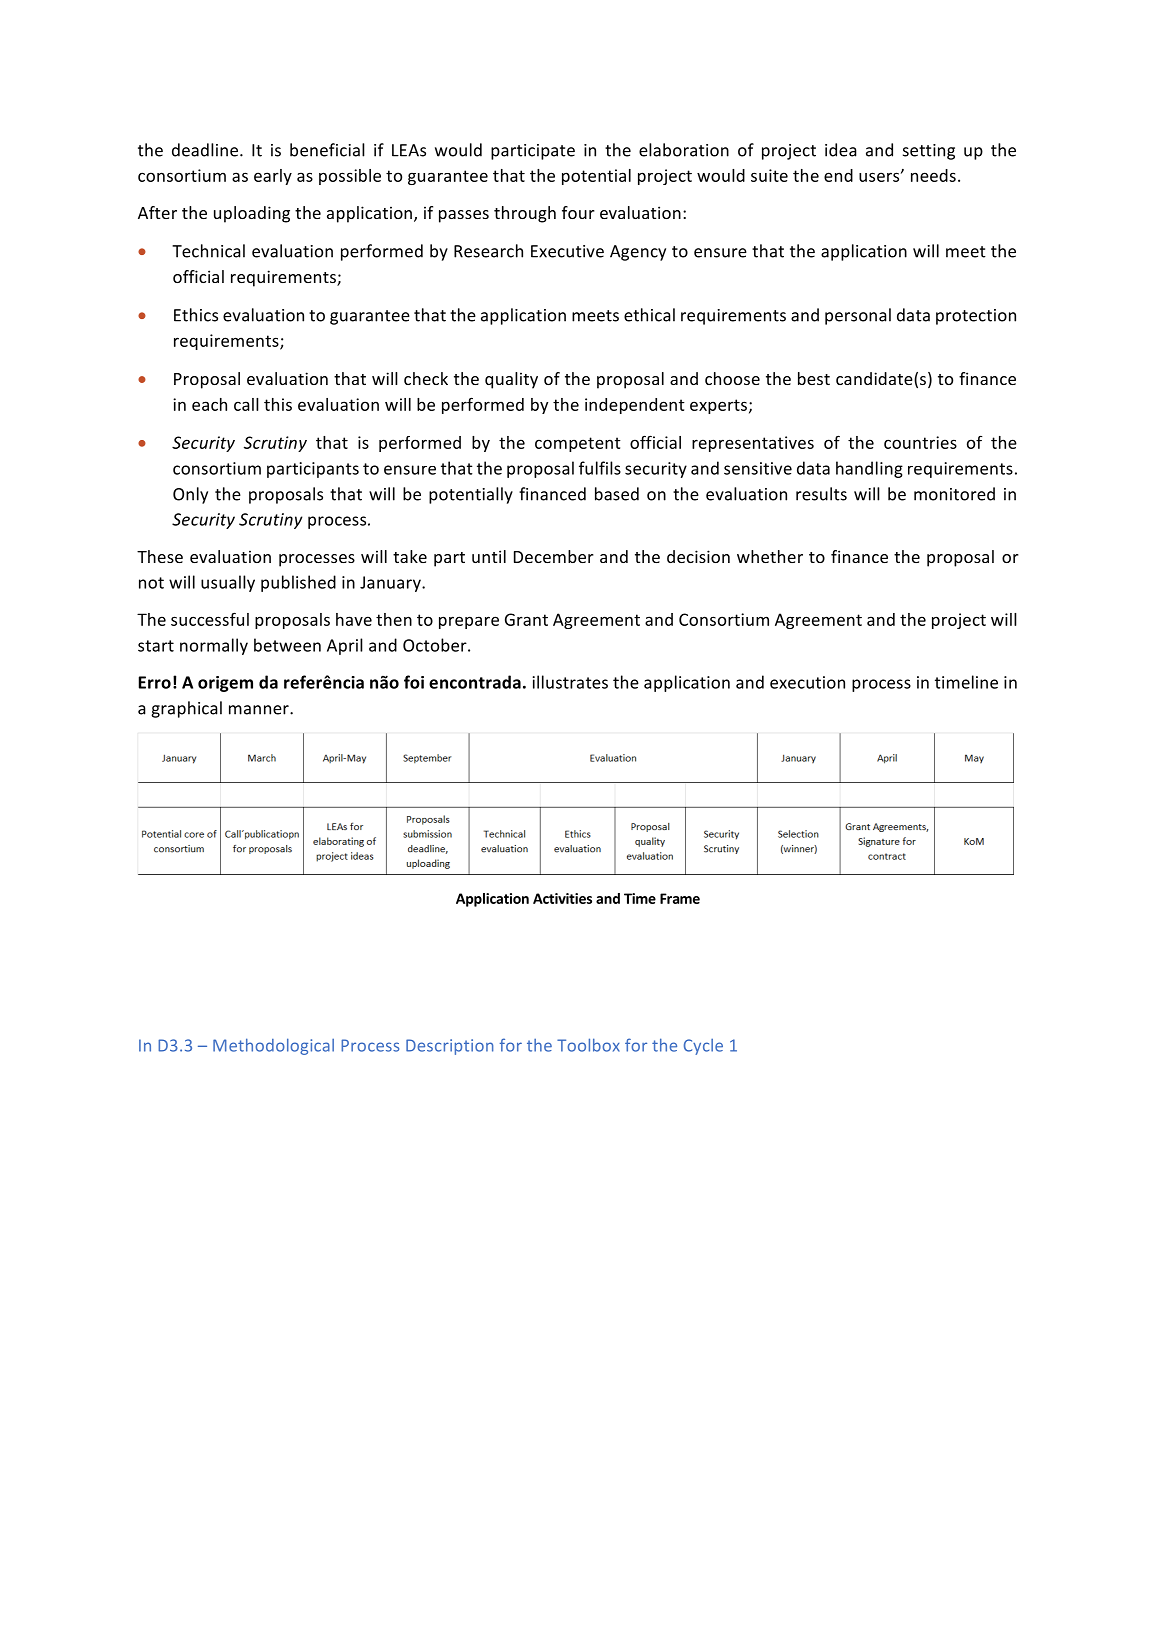  Describe the element at coordinates (562, 898) in the page. I see `Activities` at that location.
